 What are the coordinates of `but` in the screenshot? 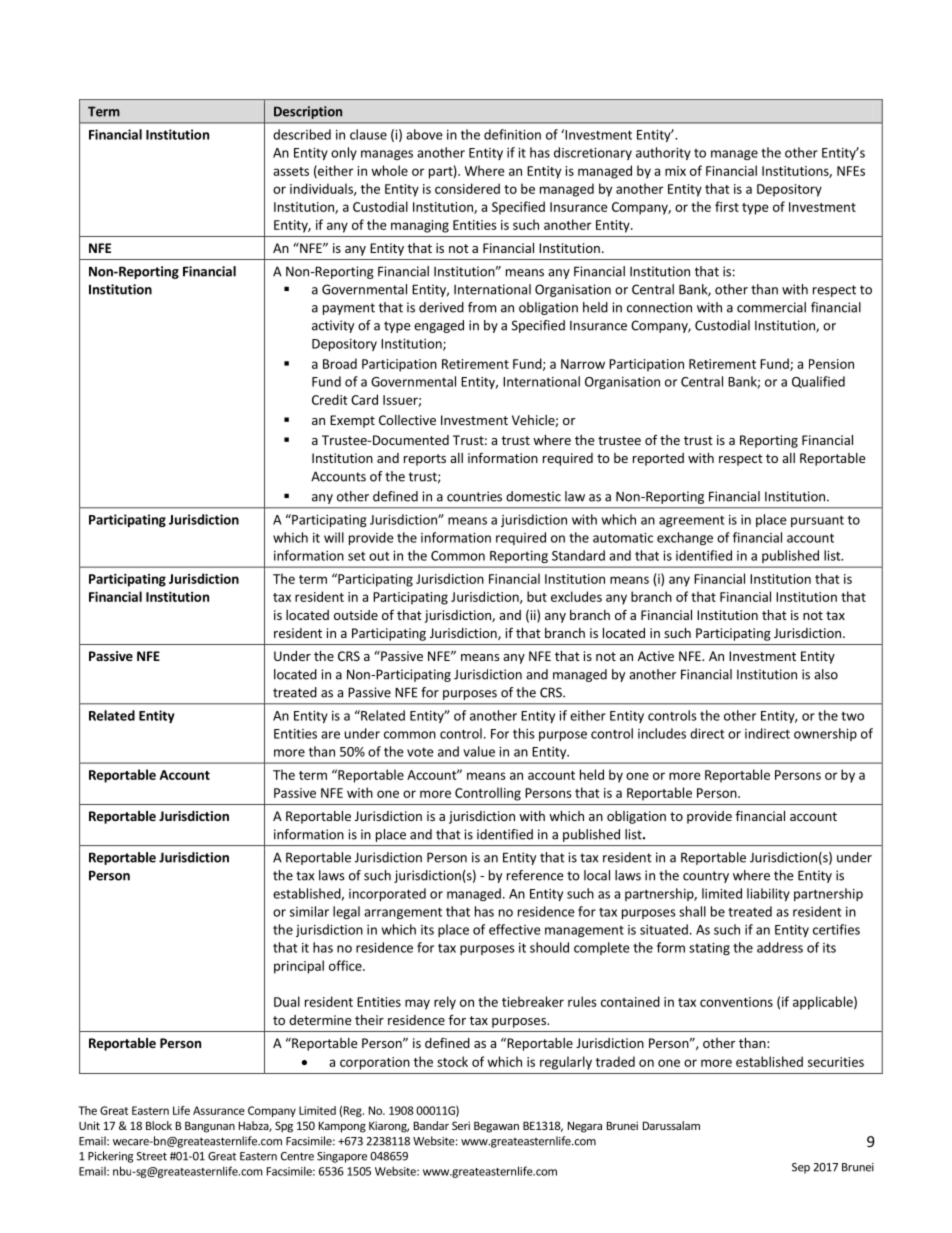 It's located at (537, 596).
